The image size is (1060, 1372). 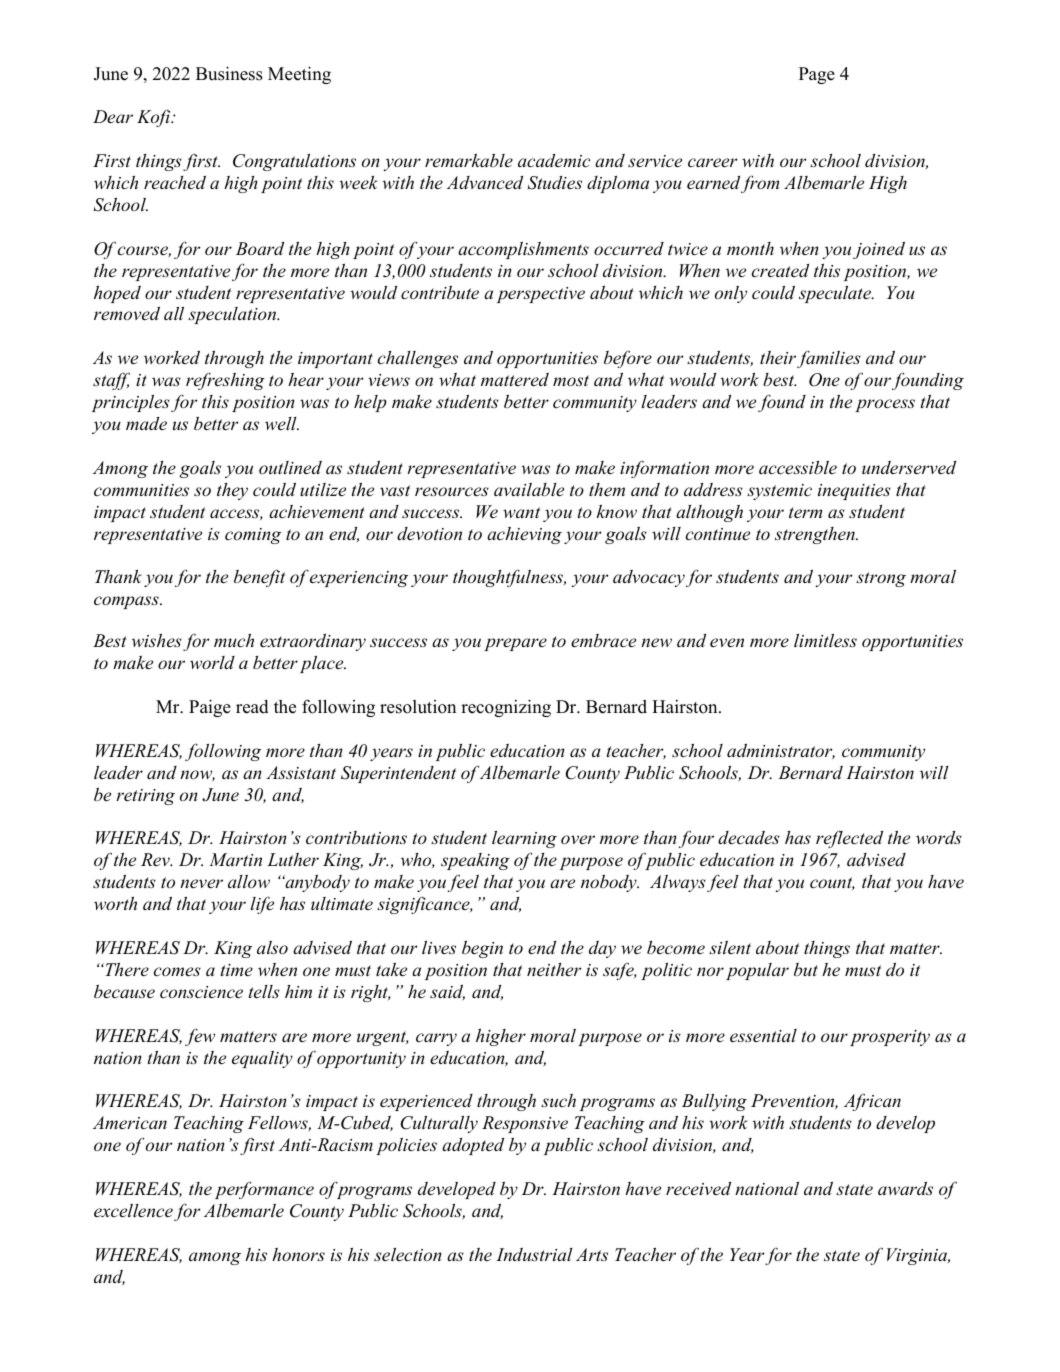 What do you see at coordinates (854, 492) in the screenshot?
I see `inequities` at bounding box center [854, 492].
